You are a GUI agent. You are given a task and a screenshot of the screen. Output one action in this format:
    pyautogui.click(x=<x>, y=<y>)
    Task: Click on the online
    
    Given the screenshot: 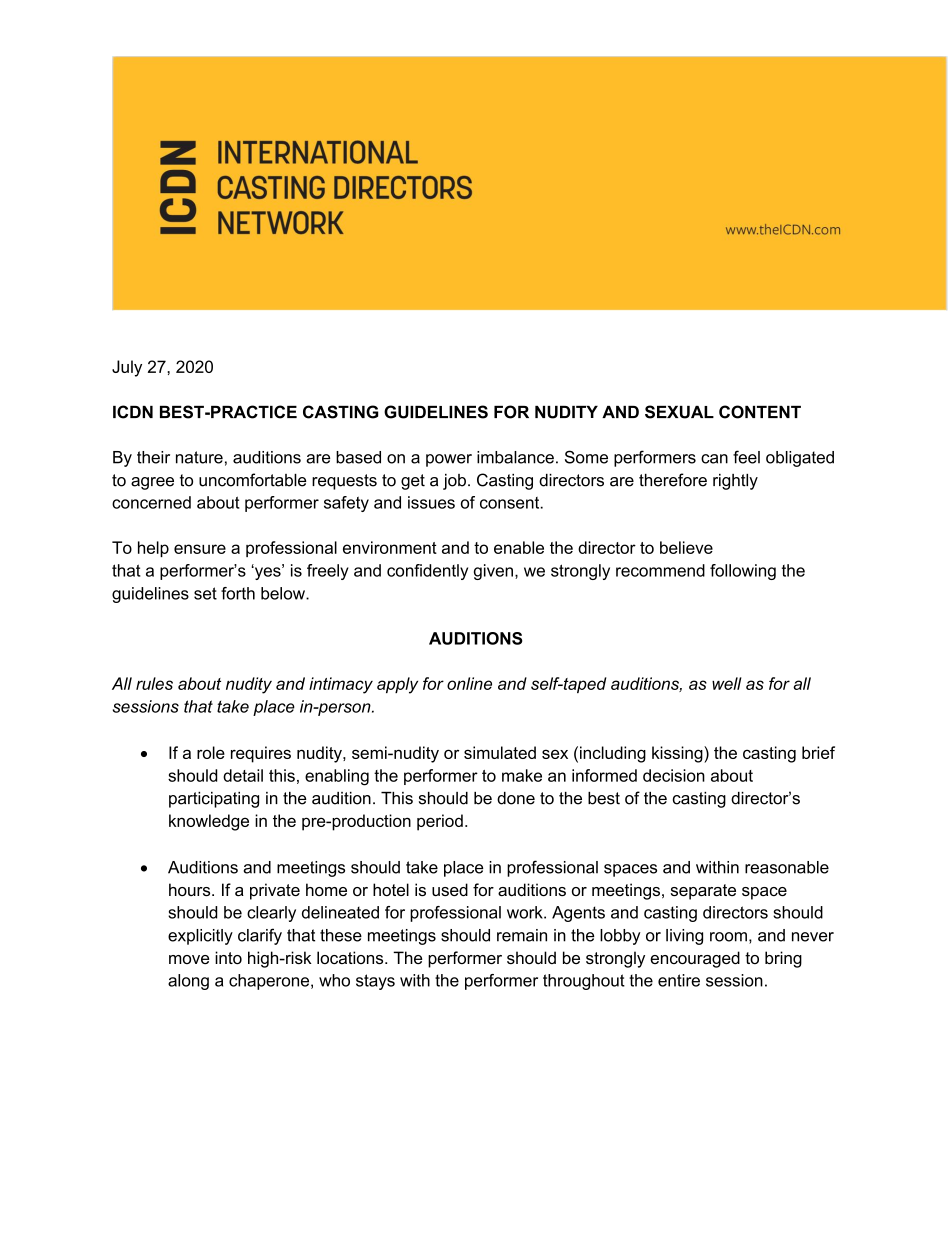 What is the action you would take?
    pyautogui.click(x=469, y=683)
